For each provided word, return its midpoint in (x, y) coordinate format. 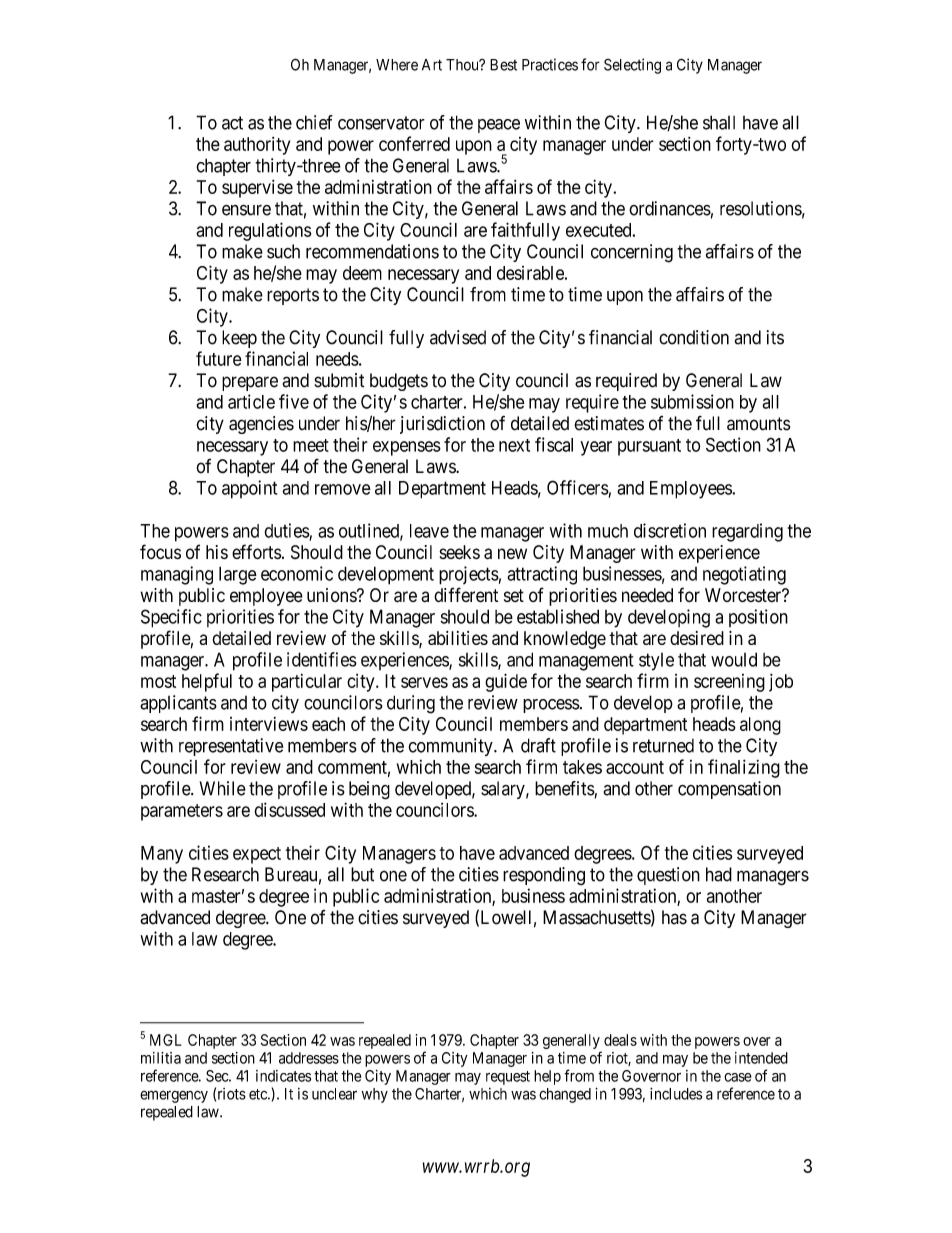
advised (458, 337)
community (451, 747)
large (238, 575)
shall (719, 122)
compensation (729, 790)
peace (499, 126)
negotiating (744, 575)
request (508, 1078)
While (223, 788)
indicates (283, 1076)
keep (239, 339)
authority (257, 146)
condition (694, 337)
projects (469, 575)
